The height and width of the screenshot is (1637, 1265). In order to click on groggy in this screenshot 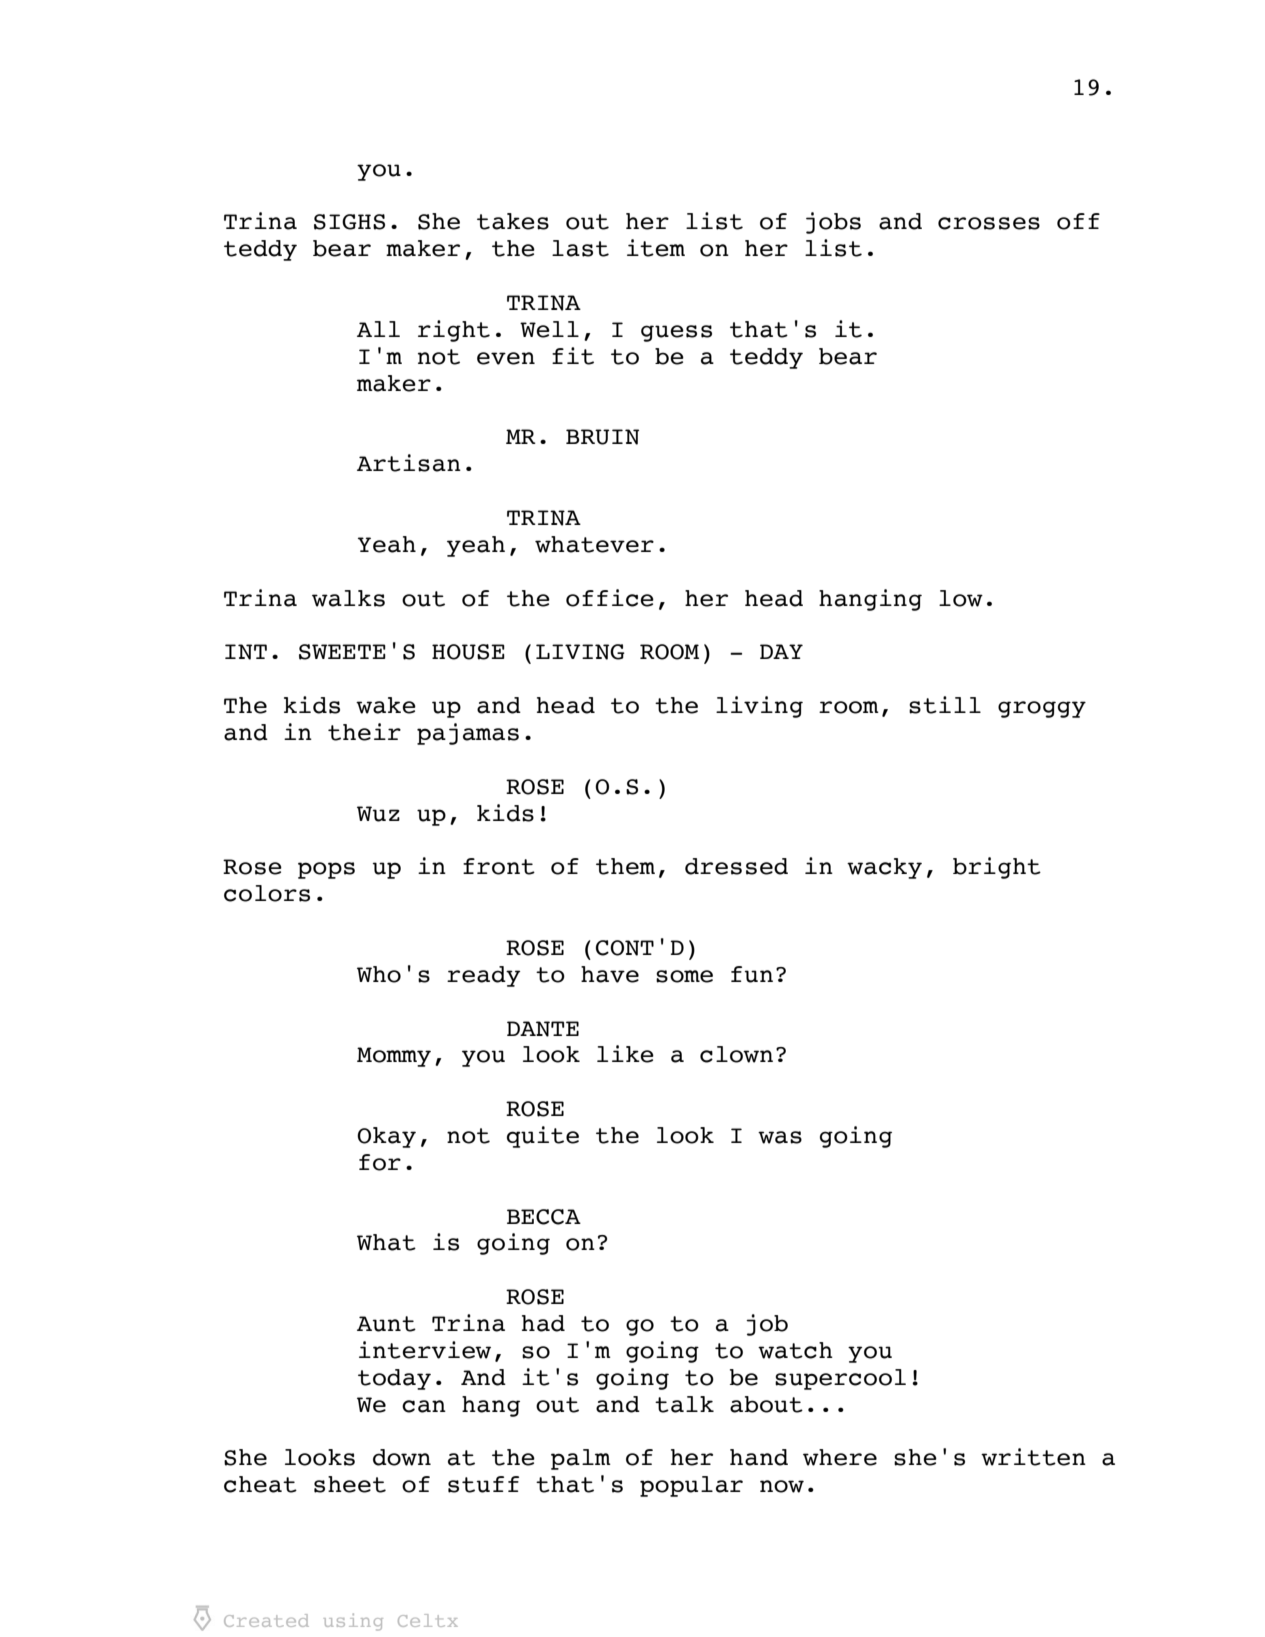, I will do `click(1042, 709)`.
